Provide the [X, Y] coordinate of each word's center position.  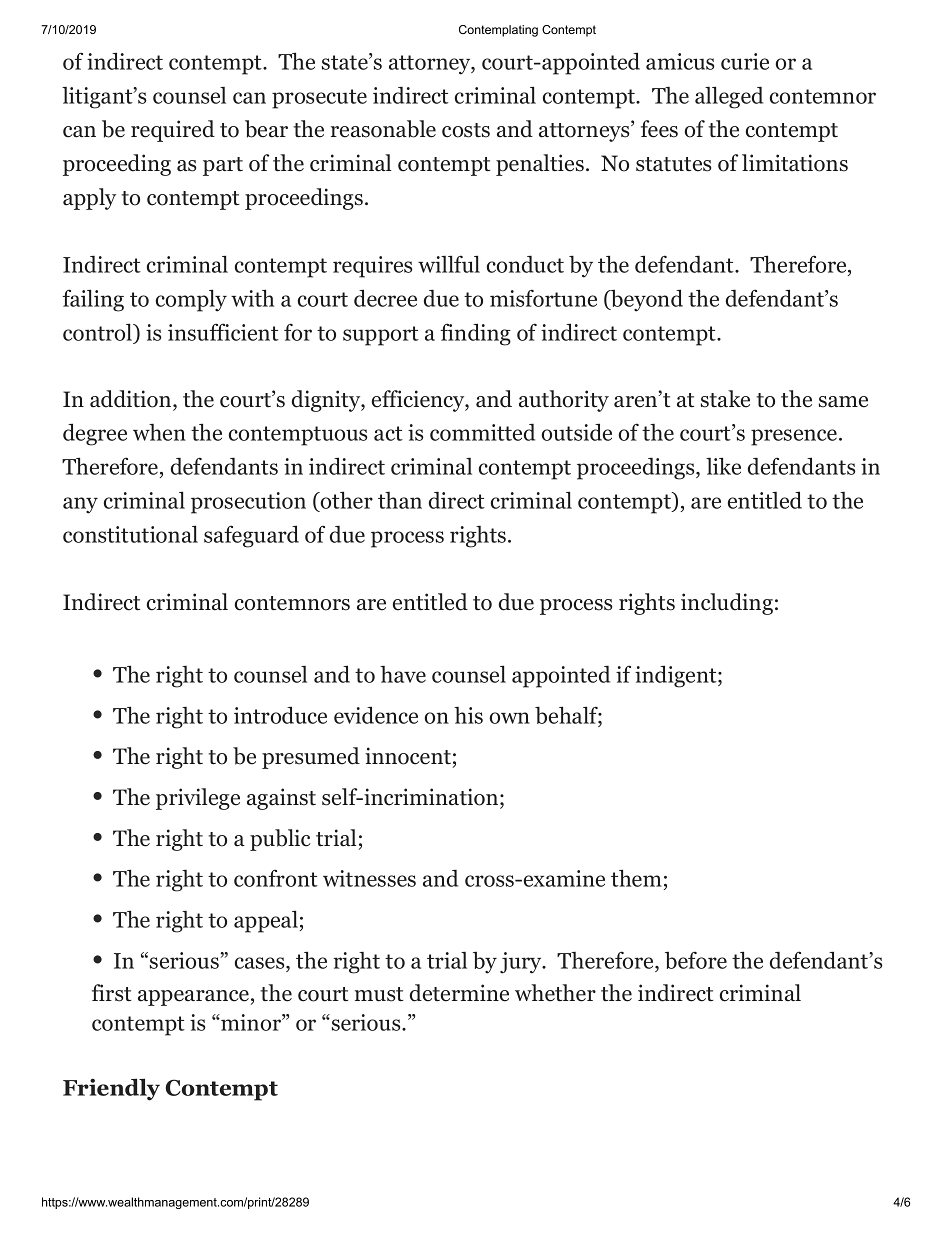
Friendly [111, 1089]
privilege [198, 799]
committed [482, 432]
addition [132, 400]
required [173, 131]
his [468, 715]
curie [745, 61]
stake [725, 399]
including [727, 604]
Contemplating [498, 31]
